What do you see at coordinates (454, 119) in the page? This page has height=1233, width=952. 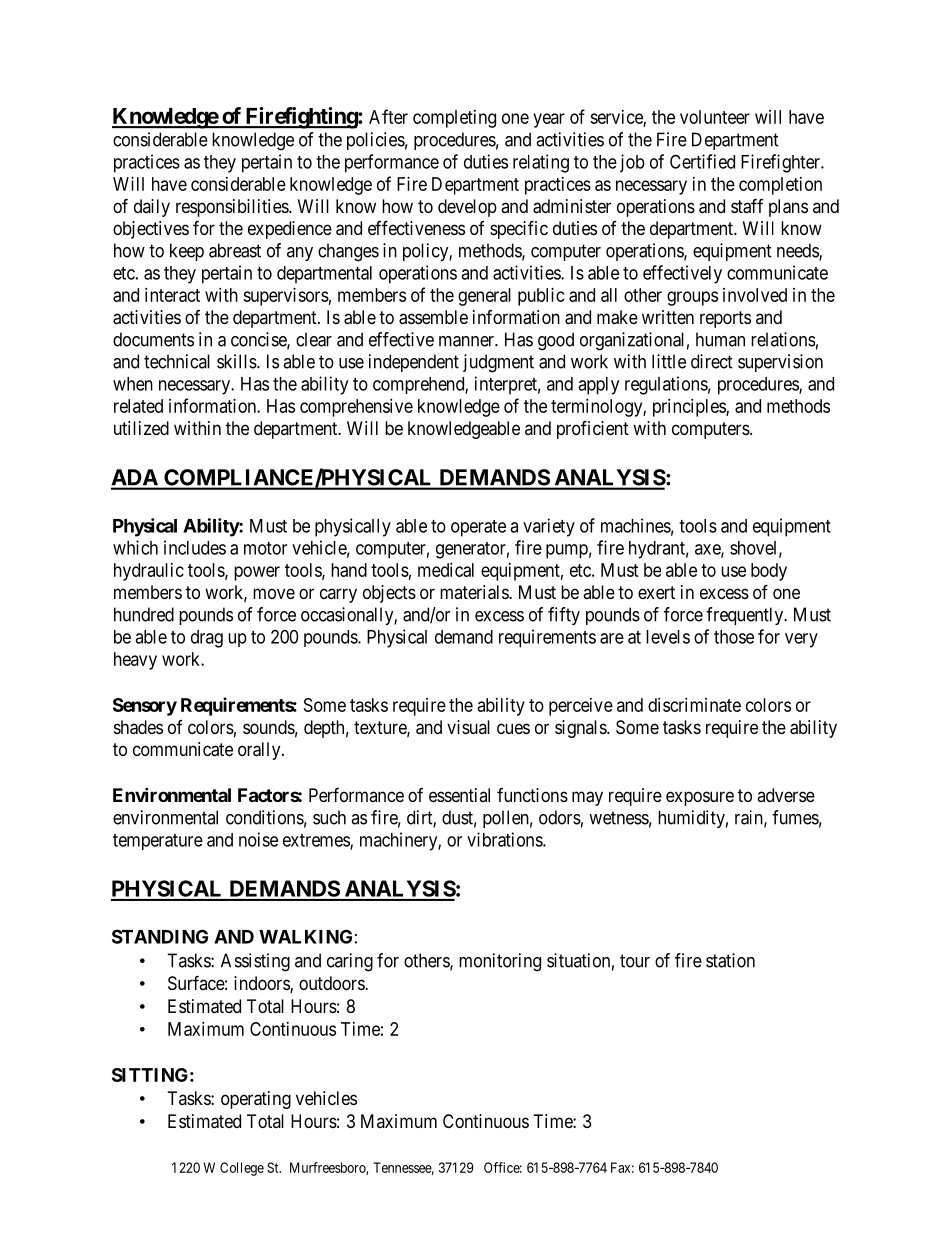 I see `completing` at bounding box center [454, 119].
